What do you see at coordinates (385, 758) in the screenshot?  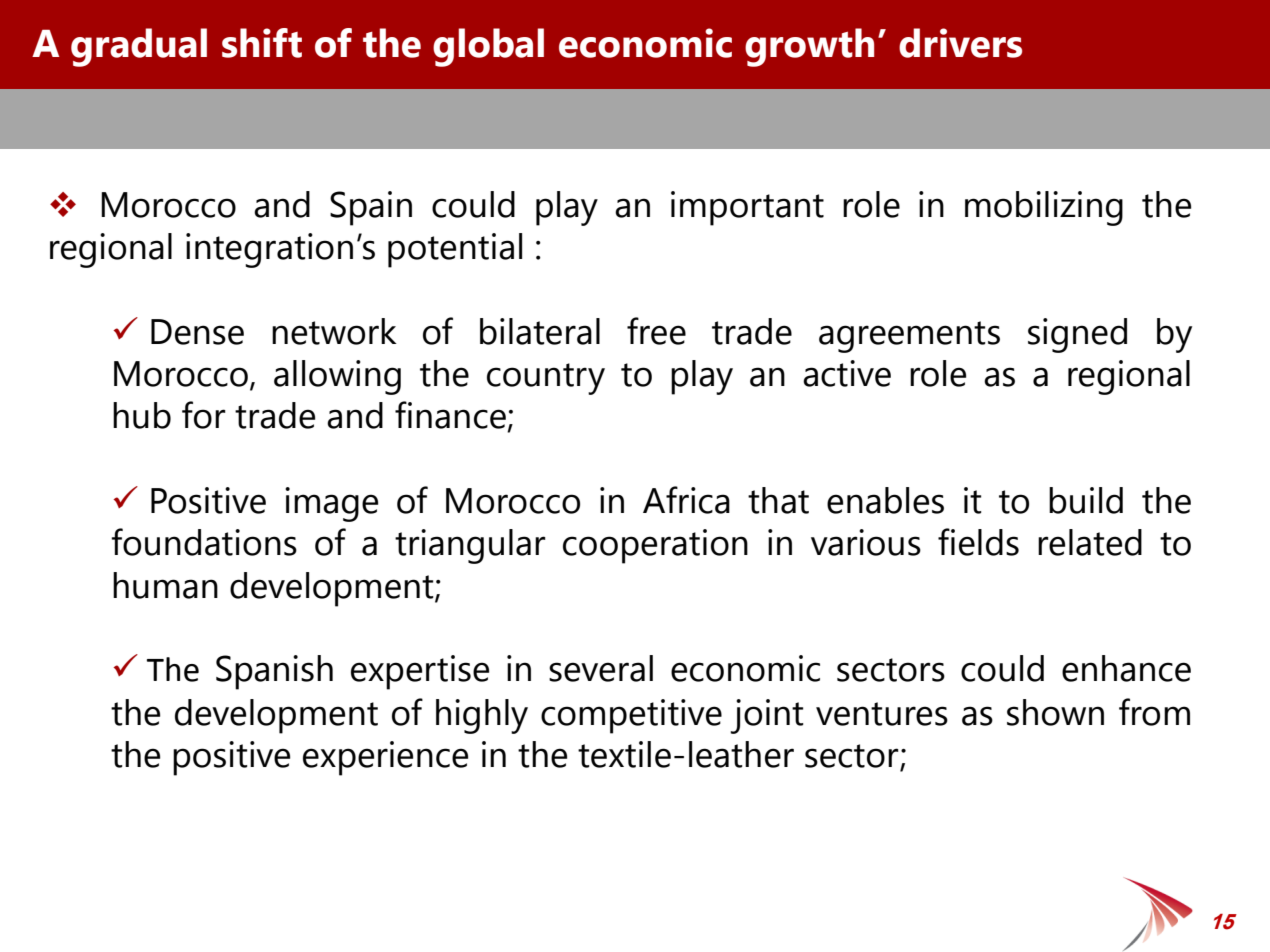 I see `experience` at bounding box center [385, 758].
